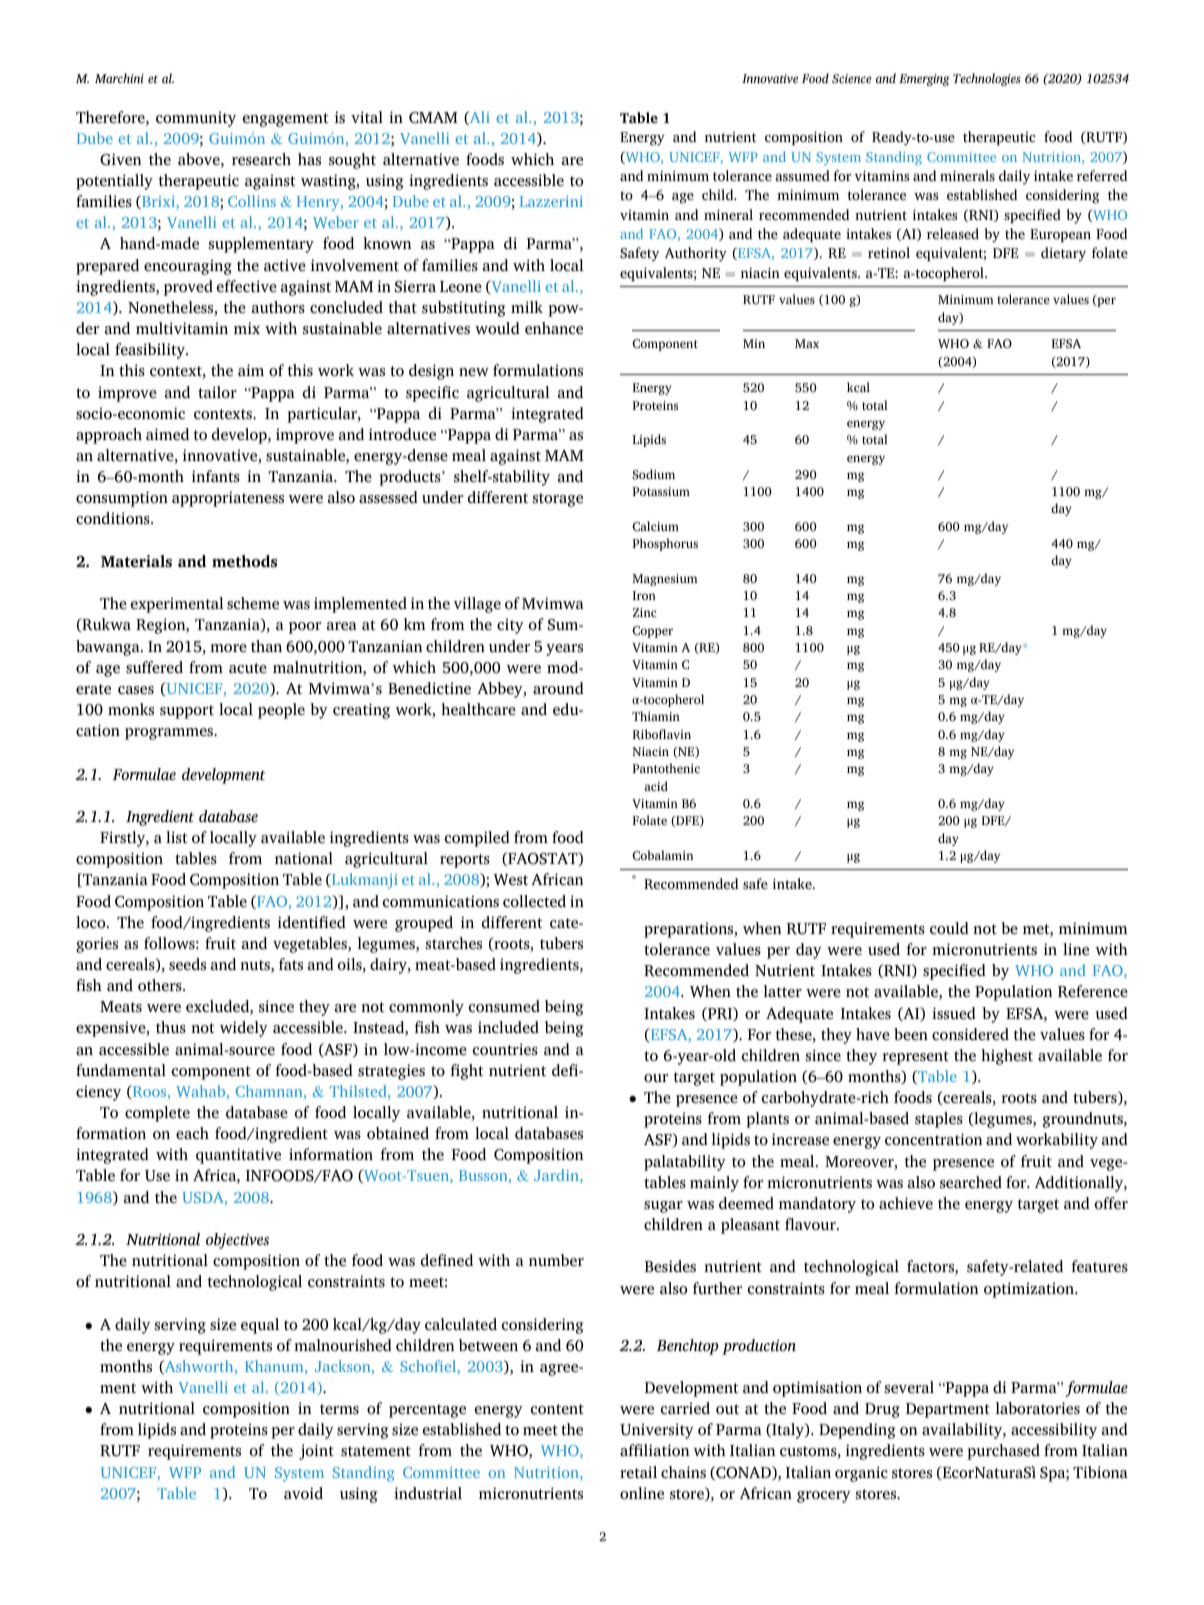 The width and height of the screenshot is (1204, 1605). Describe the element at coordinates (987, 79) in the screenshot. I see `Technologies` at that location.
